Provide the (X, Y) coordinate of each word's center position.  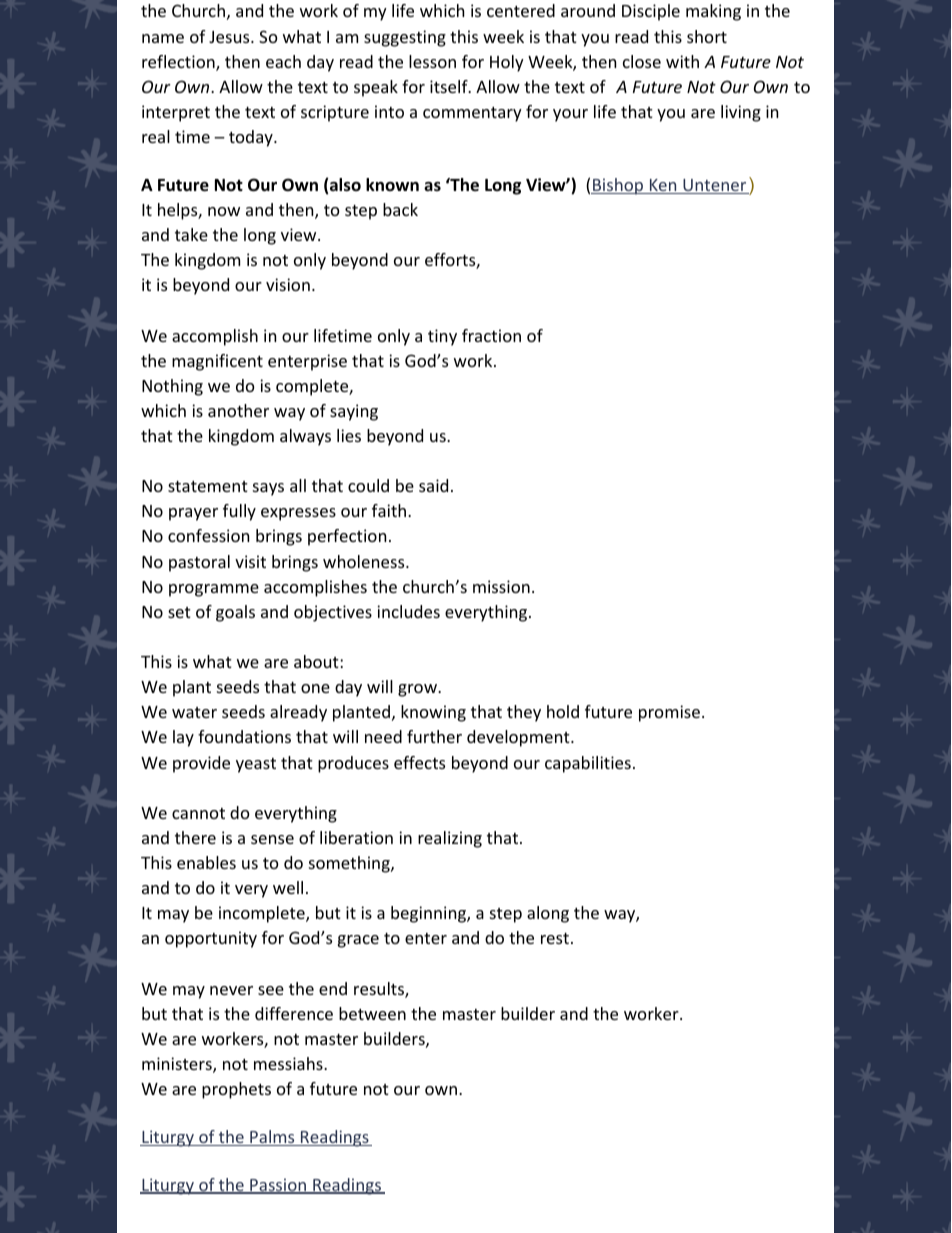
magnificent (217, 362)
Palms (272, 1138)
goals (235, 613)
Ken (663, 186)
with (682, 61)
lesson (432, 61)
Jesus (230, 37)
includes (408, 611)
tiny (442, 337)
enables (206, 862)
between (372, 1013)
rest (555, 938)
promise (671, 713)
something (350, 864)
